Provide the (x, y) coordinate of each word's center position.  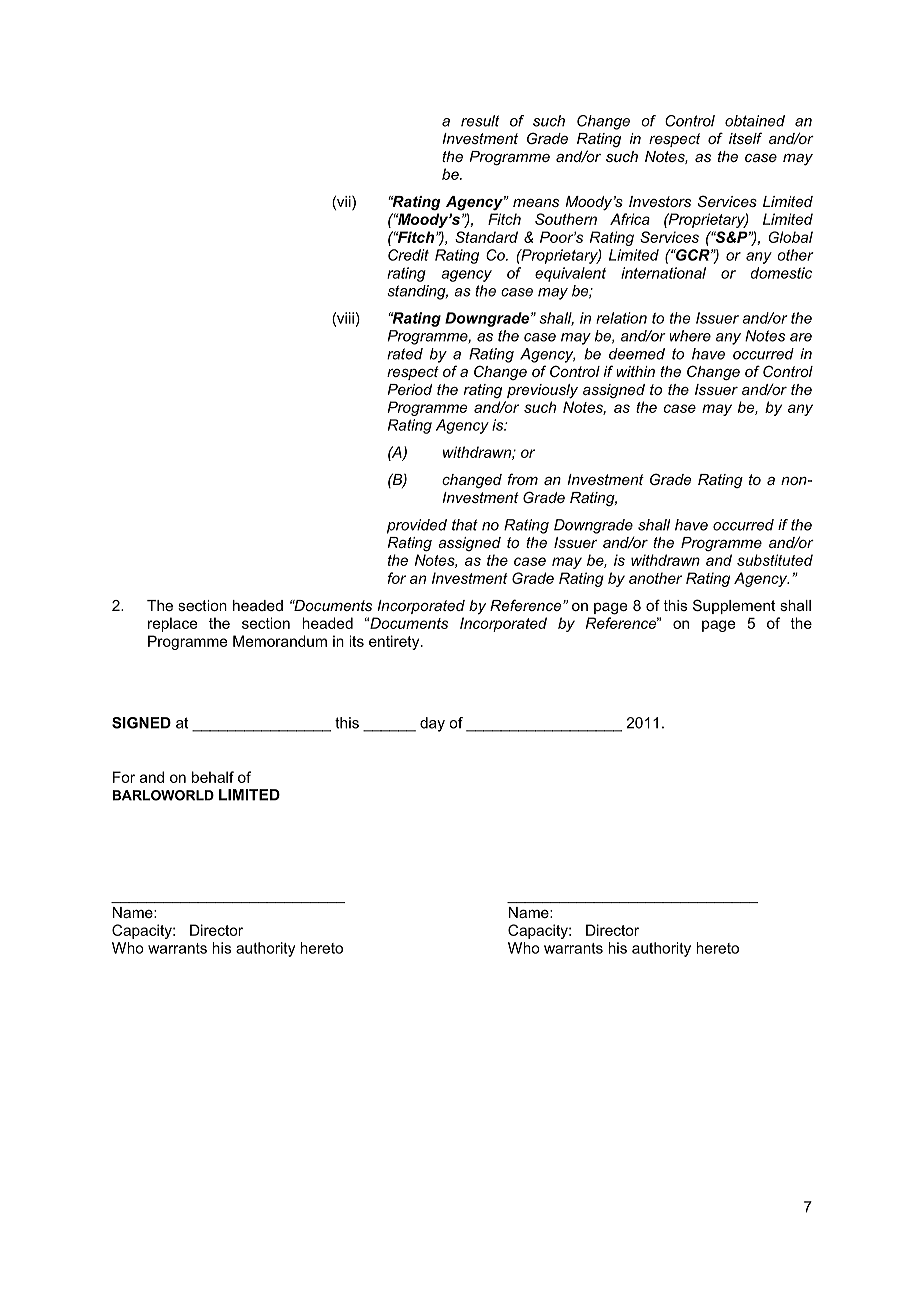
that (465, 525)
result (480, 121)
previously (542, 391)
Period (409, 389)
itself (745, 138)
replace (172, 624)
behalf (213, 777)
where (690, 336)
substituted (775, 560)
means (536, 203)
